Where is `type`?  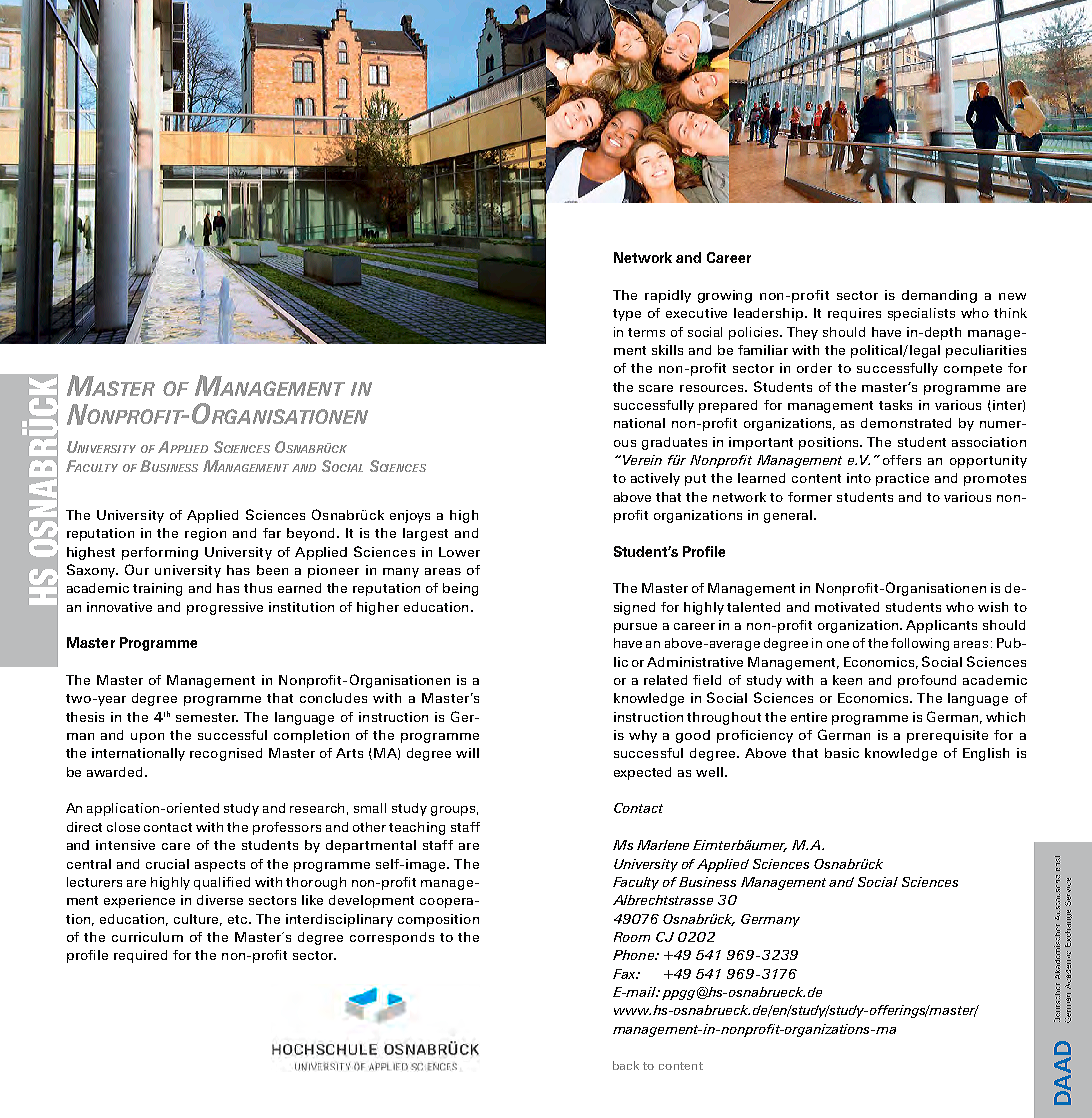 type is located at coordinates (627, 315).
